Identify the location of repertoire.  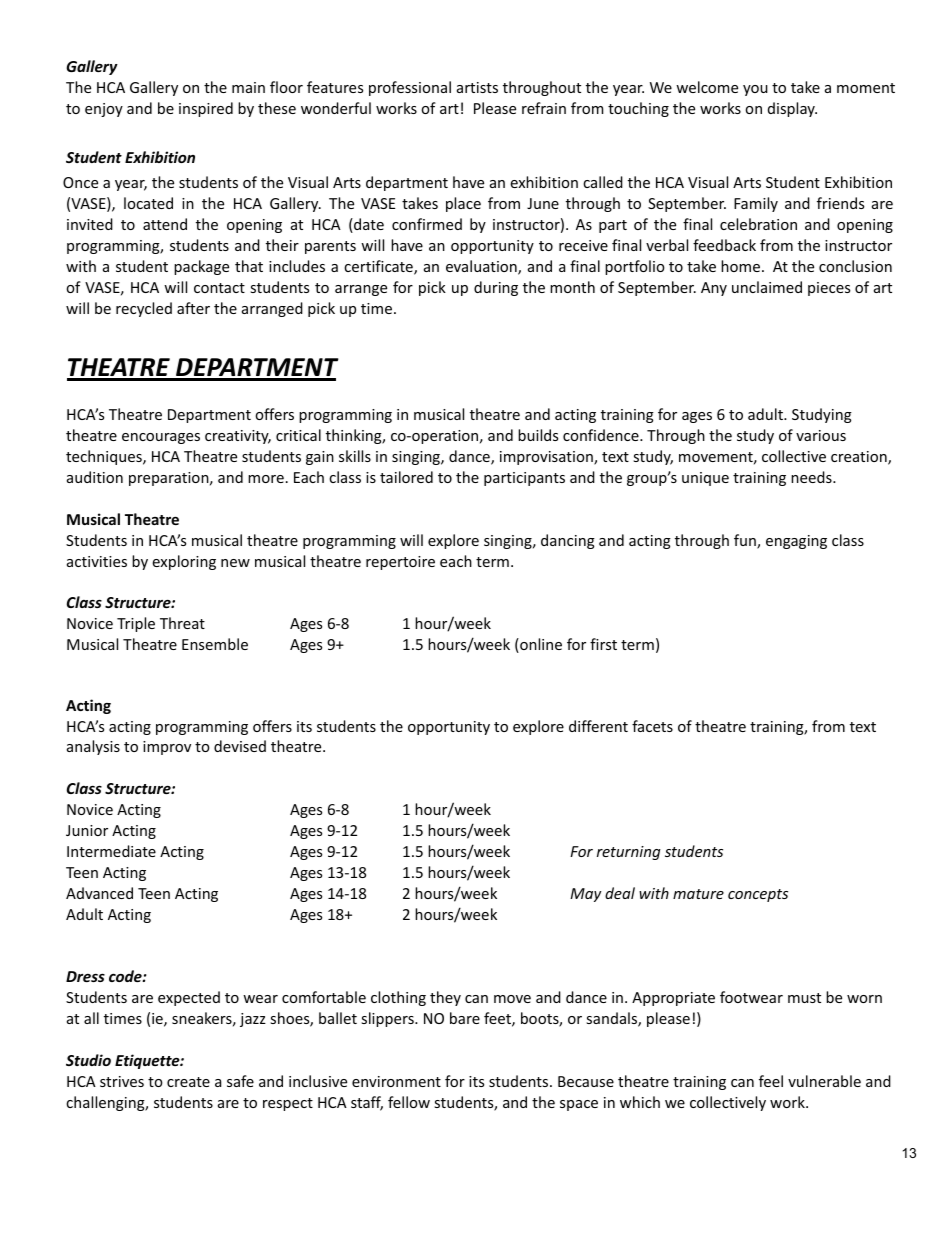
(400, 563).
